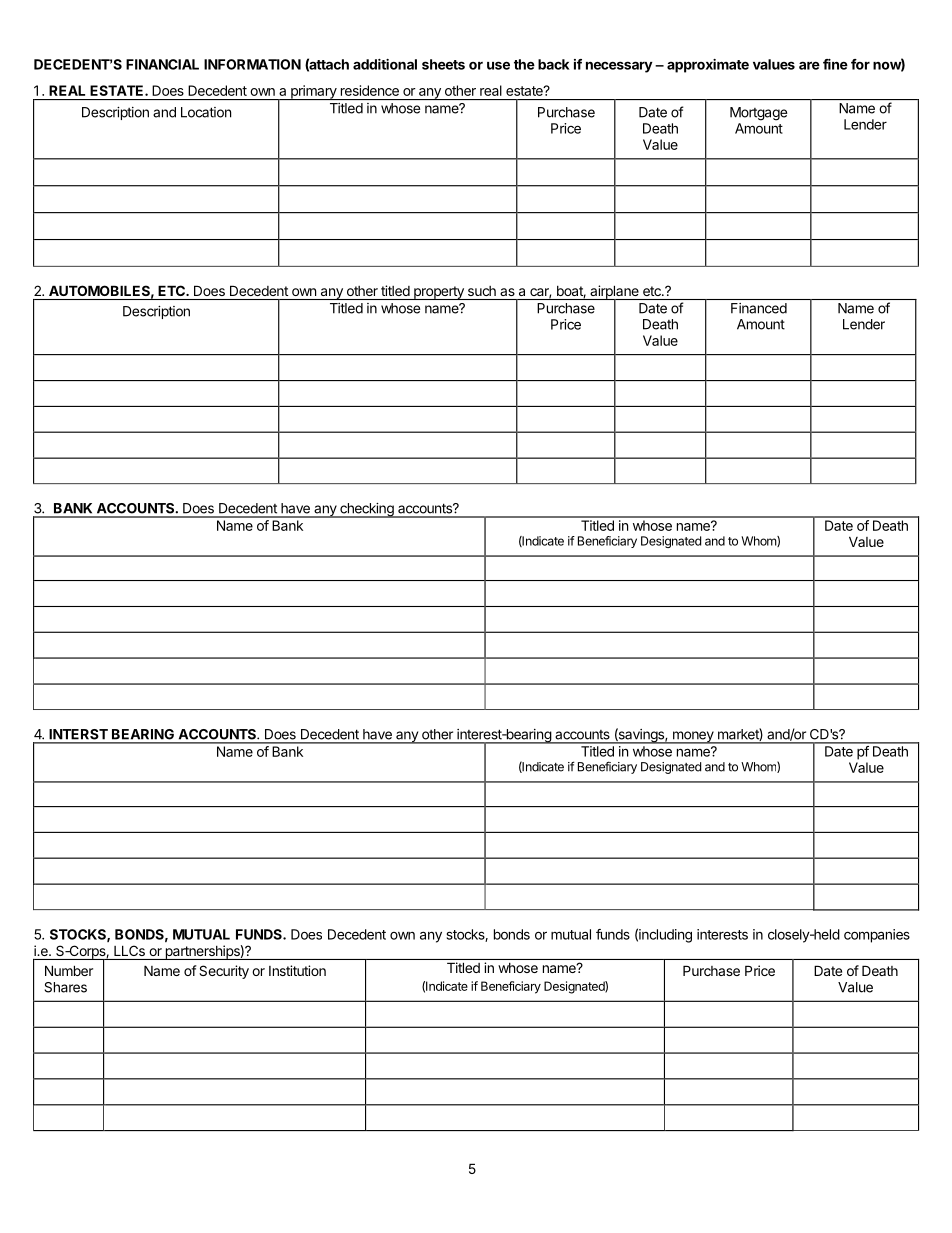  I want to click on use, so click(498, 65).
